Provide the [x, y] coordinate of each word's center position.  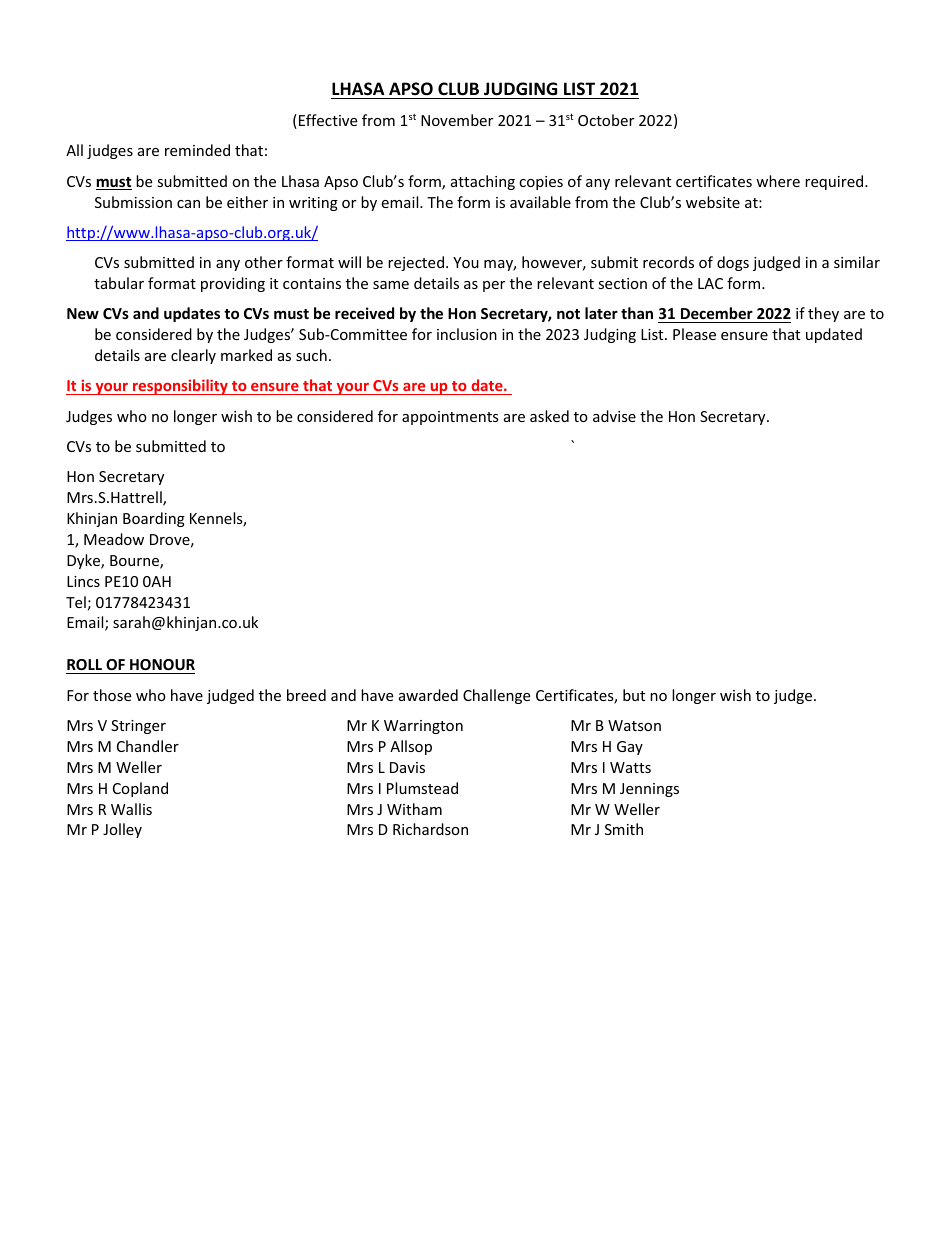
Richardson [430, 829]
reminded [197, 150]
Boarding [154, 519]
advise [614, 416]
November [457, 120]
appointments [450, 418]
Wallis [131, 809]
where [778, 181]
